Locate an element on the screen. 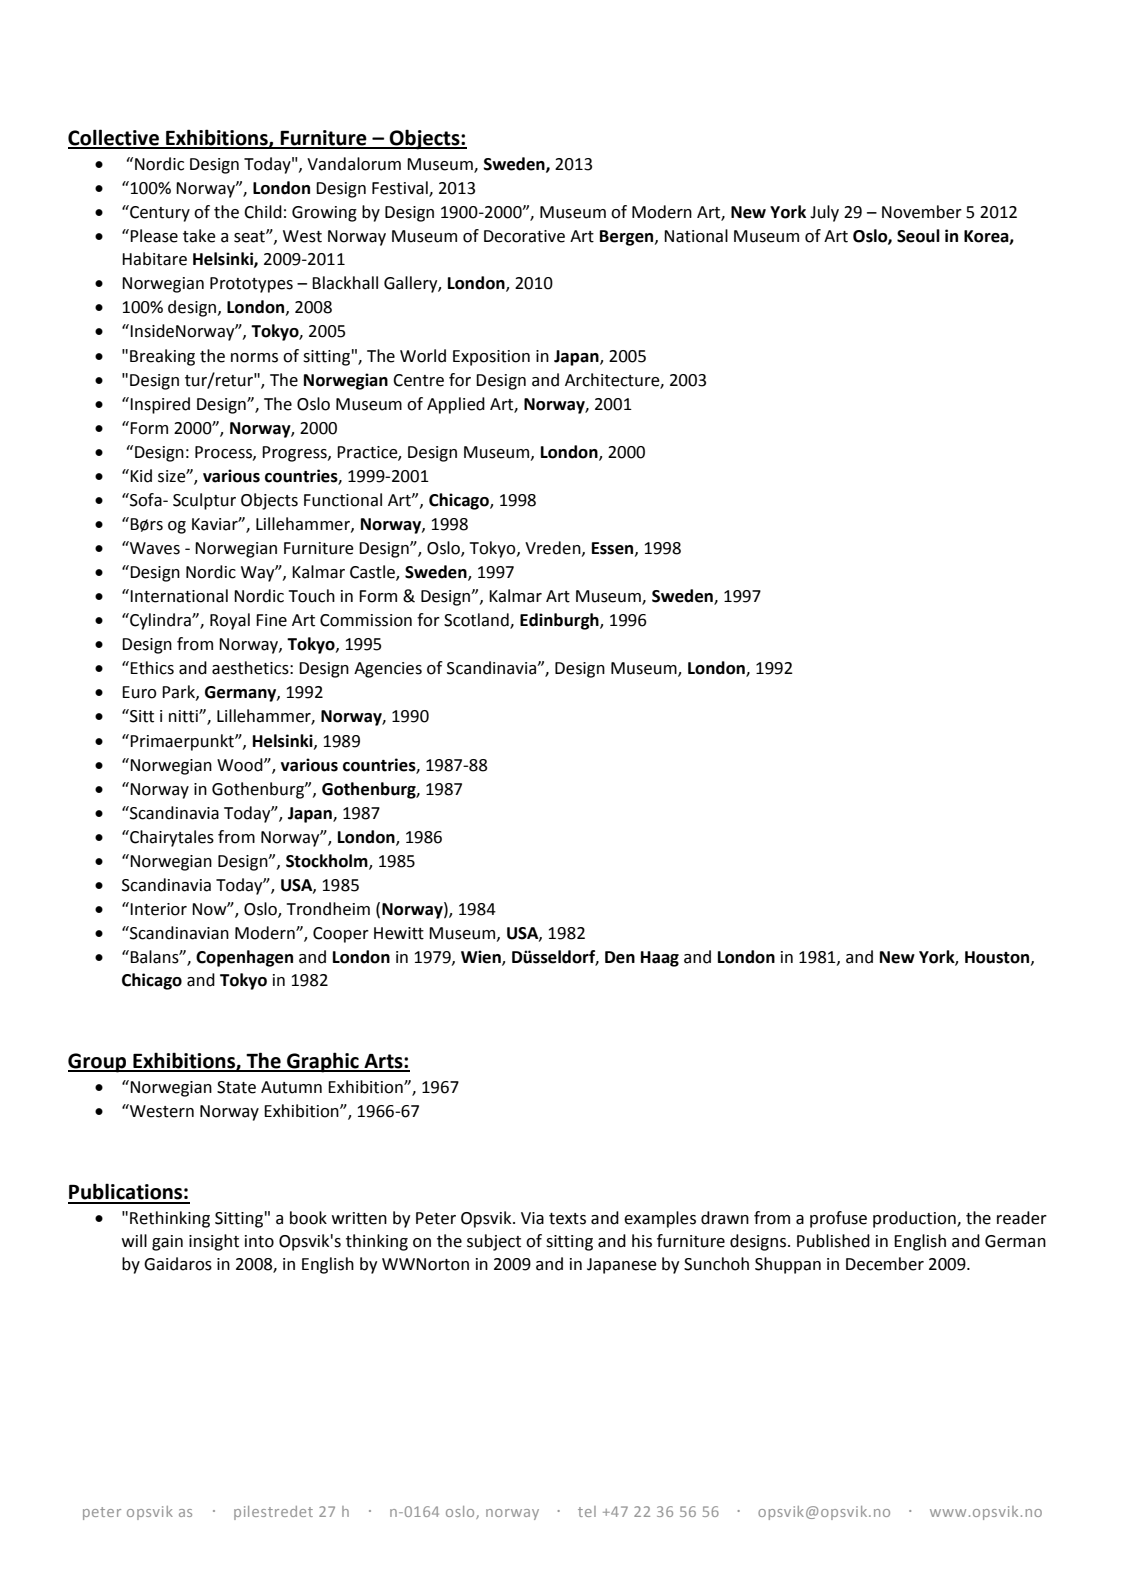 The width and height of the screenshot is (1124, 1590). tel is located at coordinates (587, 1511).
